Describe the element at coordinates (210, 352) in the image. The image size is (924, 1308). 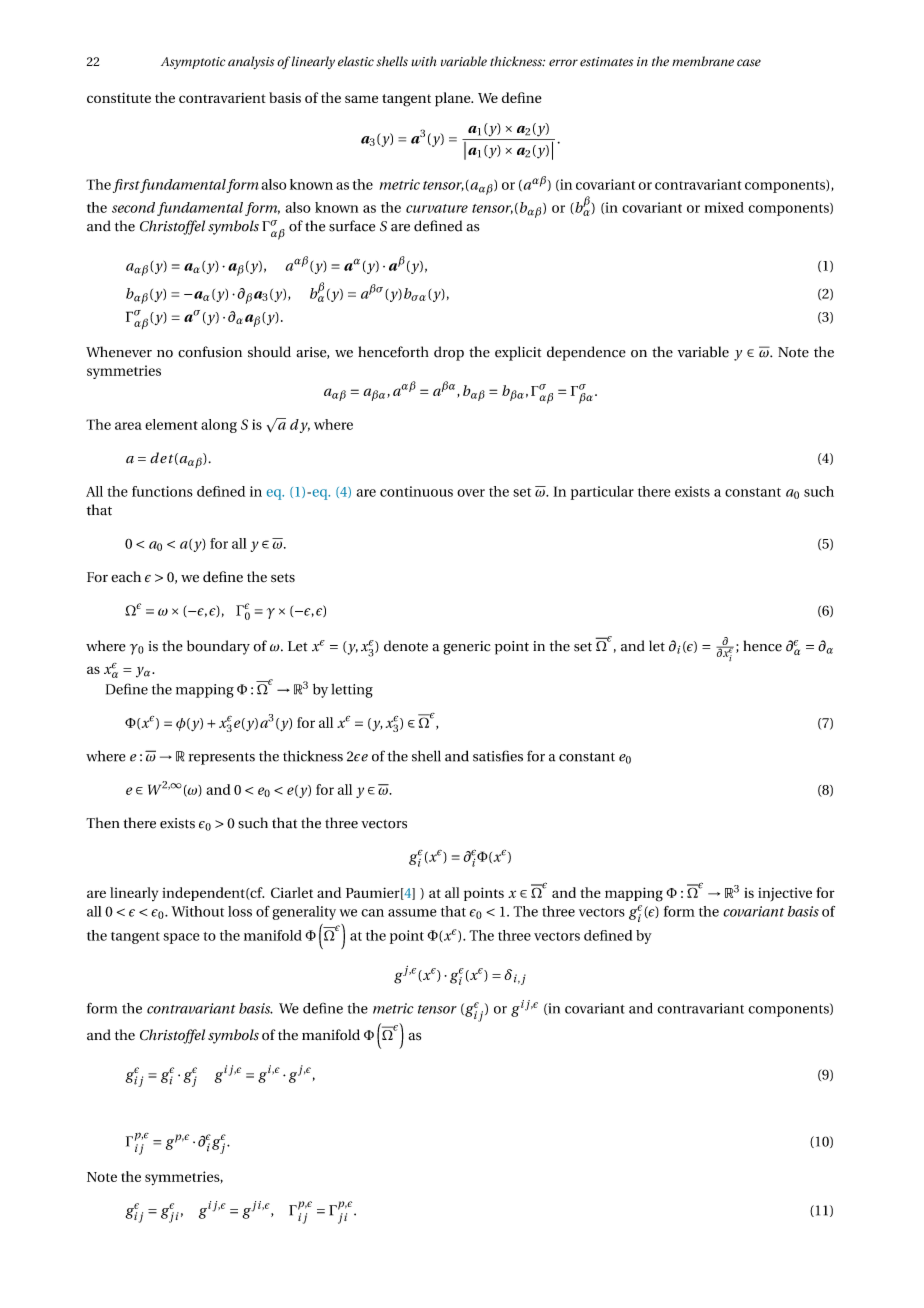
I see `confusion` at that location.
